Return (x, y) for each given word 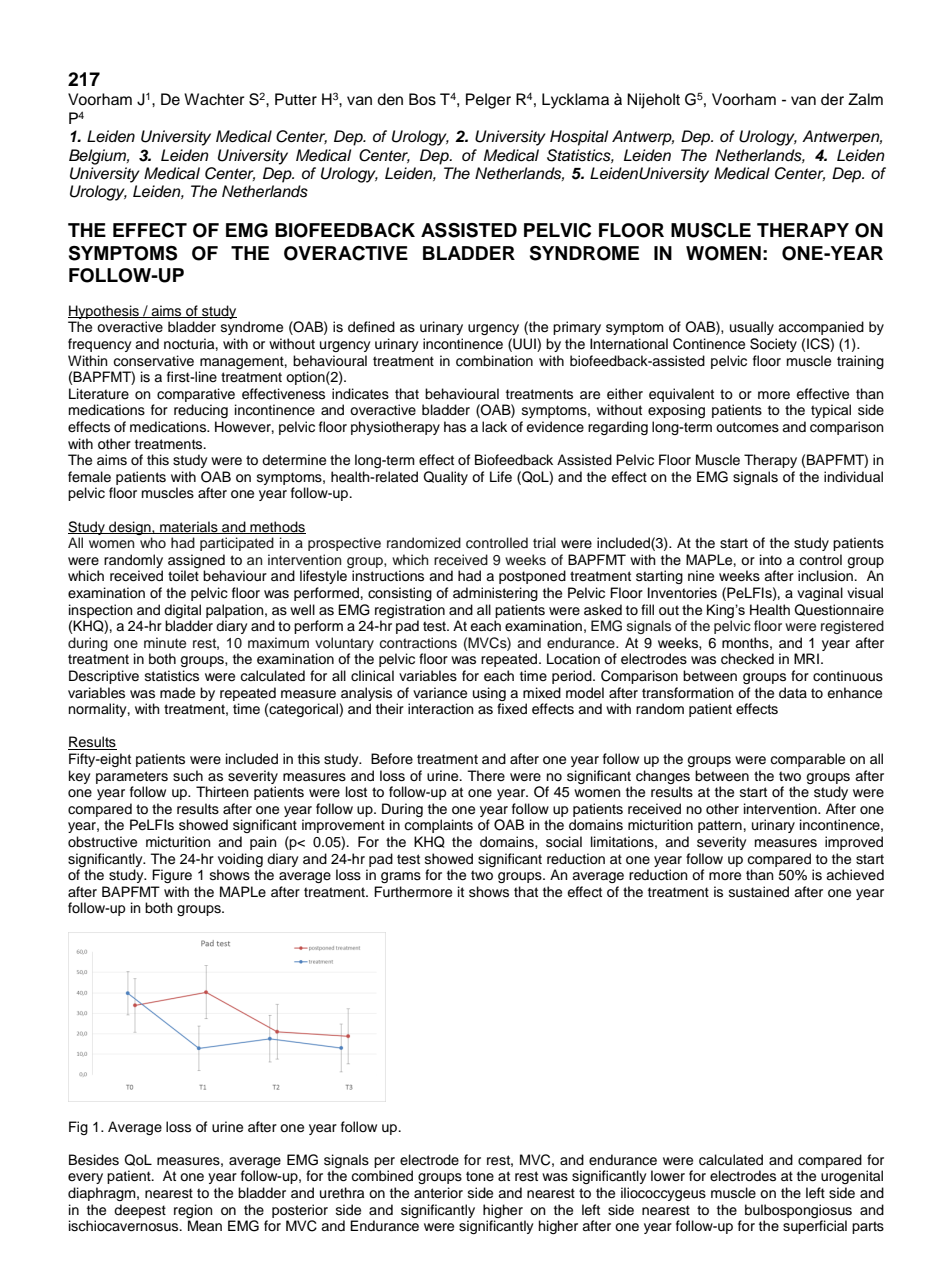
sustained (759, 892)
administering (495, 594)
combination (494, 361)
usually (752, 328)
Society (773, 345)
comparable (807, 760)
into (771, 559)
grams (401, 877)
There (486, 776)
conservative (153, 361)
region (193, 1211)
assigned (196, 561)
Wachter (214, 99)
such (188, 776)
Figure (172, 876)
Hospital (579, 138)
